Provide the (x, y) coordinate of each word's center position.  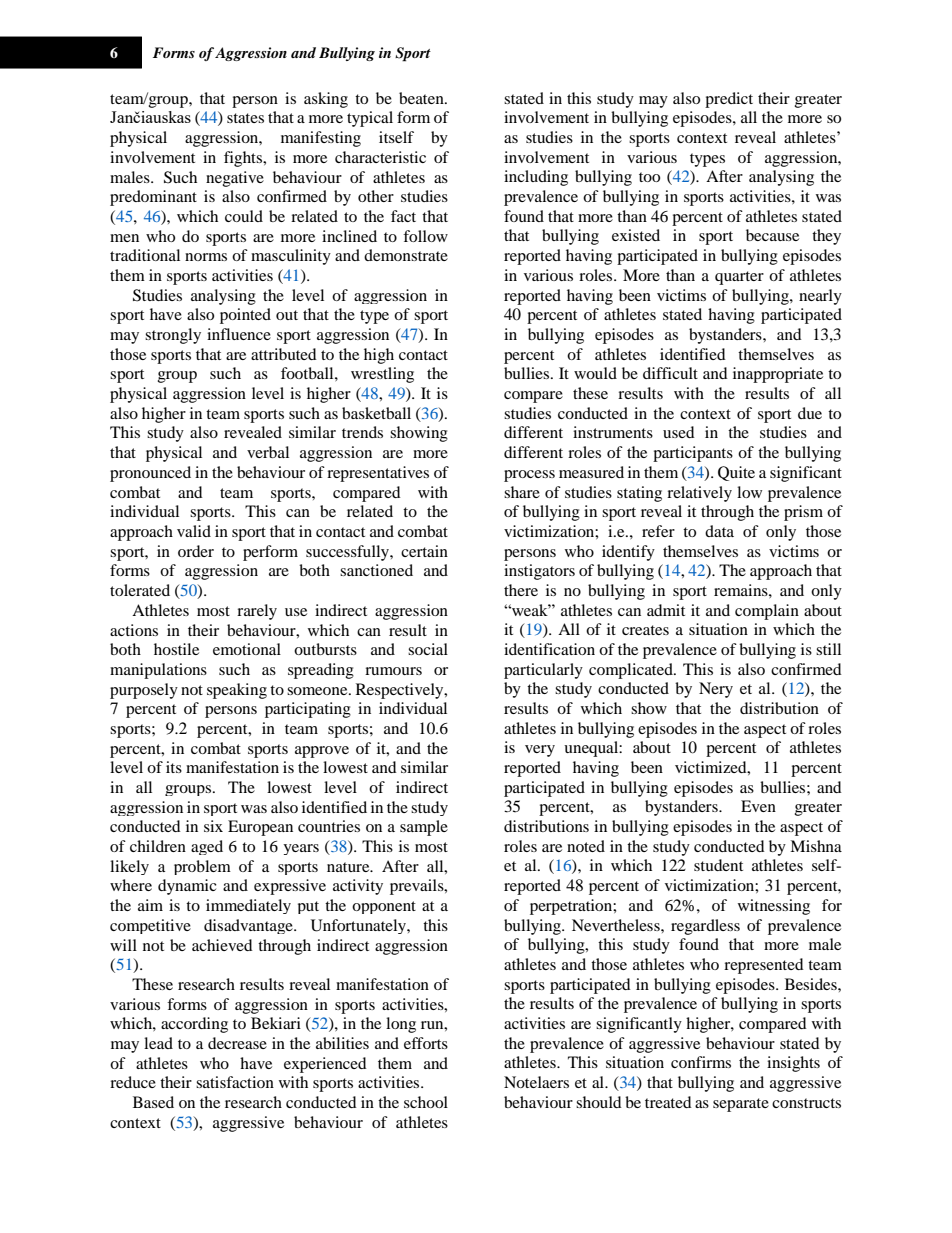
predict (729, 100)
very (540, 751)
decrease (237, 1043)
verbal (268, 452)
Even (758, 806)
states (245, 118)
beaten (422, 98)
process (529, 476)
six (213, 826)
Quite (736, 473)
